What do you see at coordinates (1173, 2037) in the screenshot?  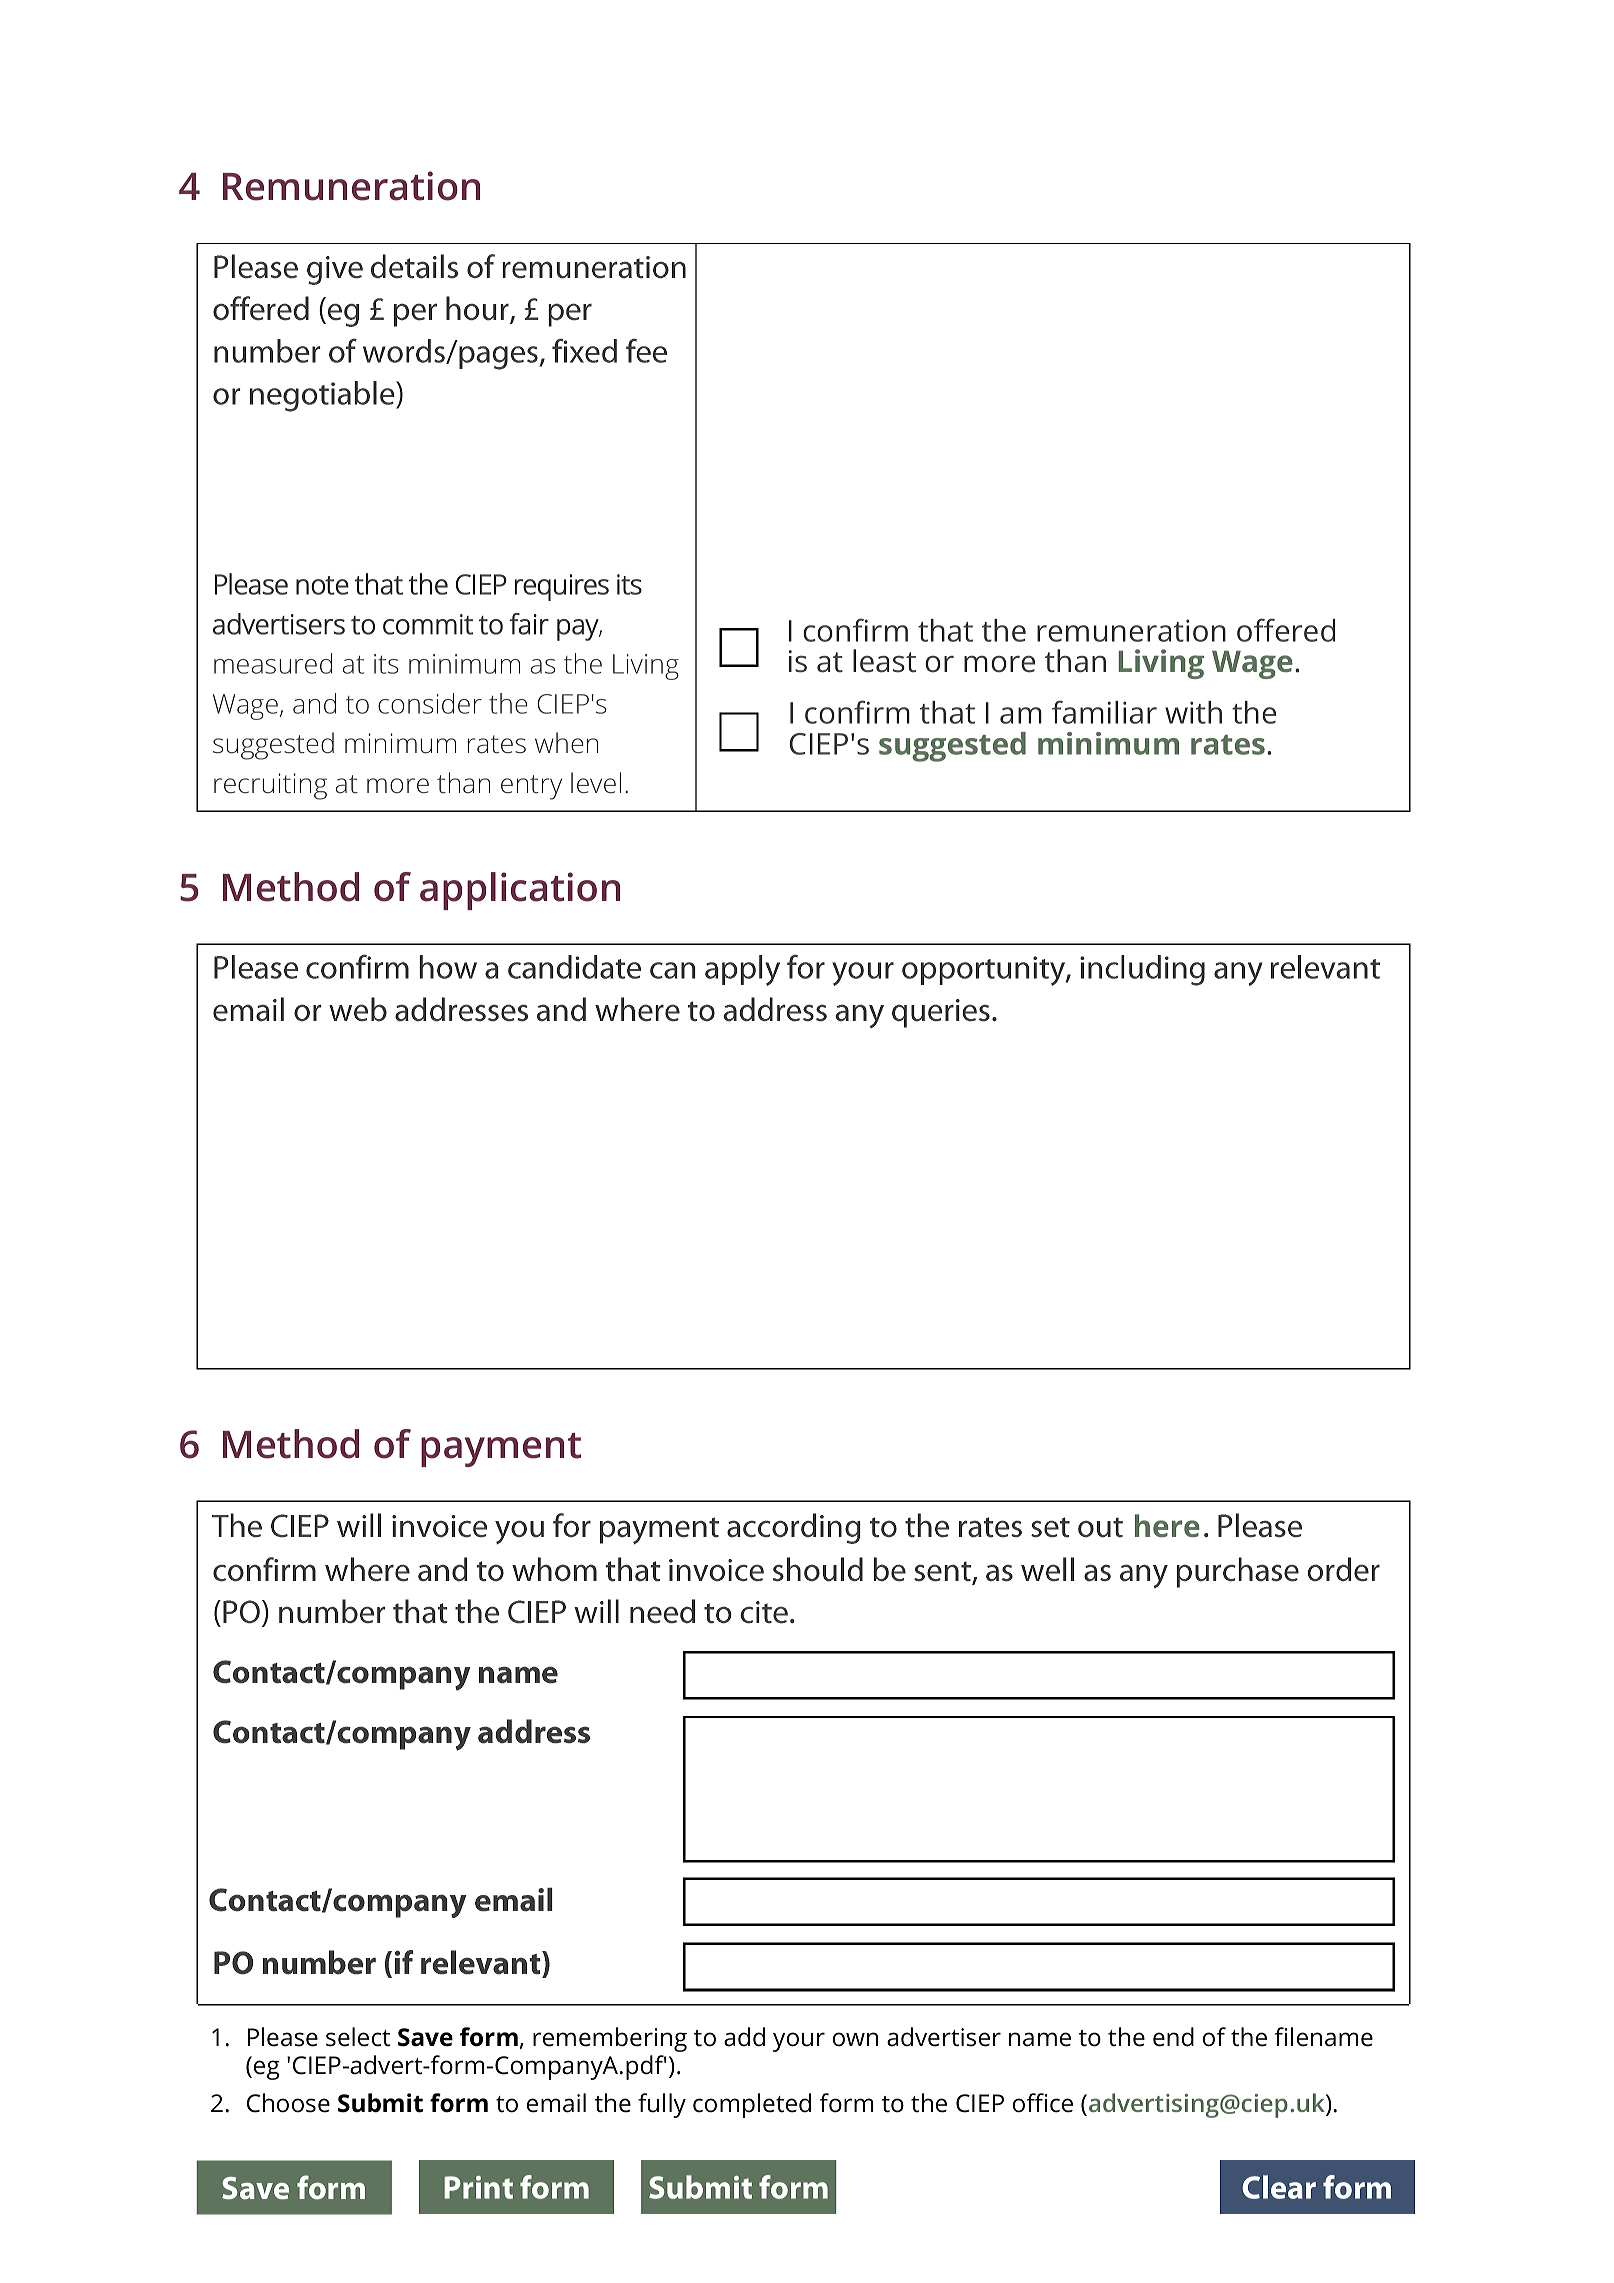 I see `end` at bounding box center [1173, 2037].
